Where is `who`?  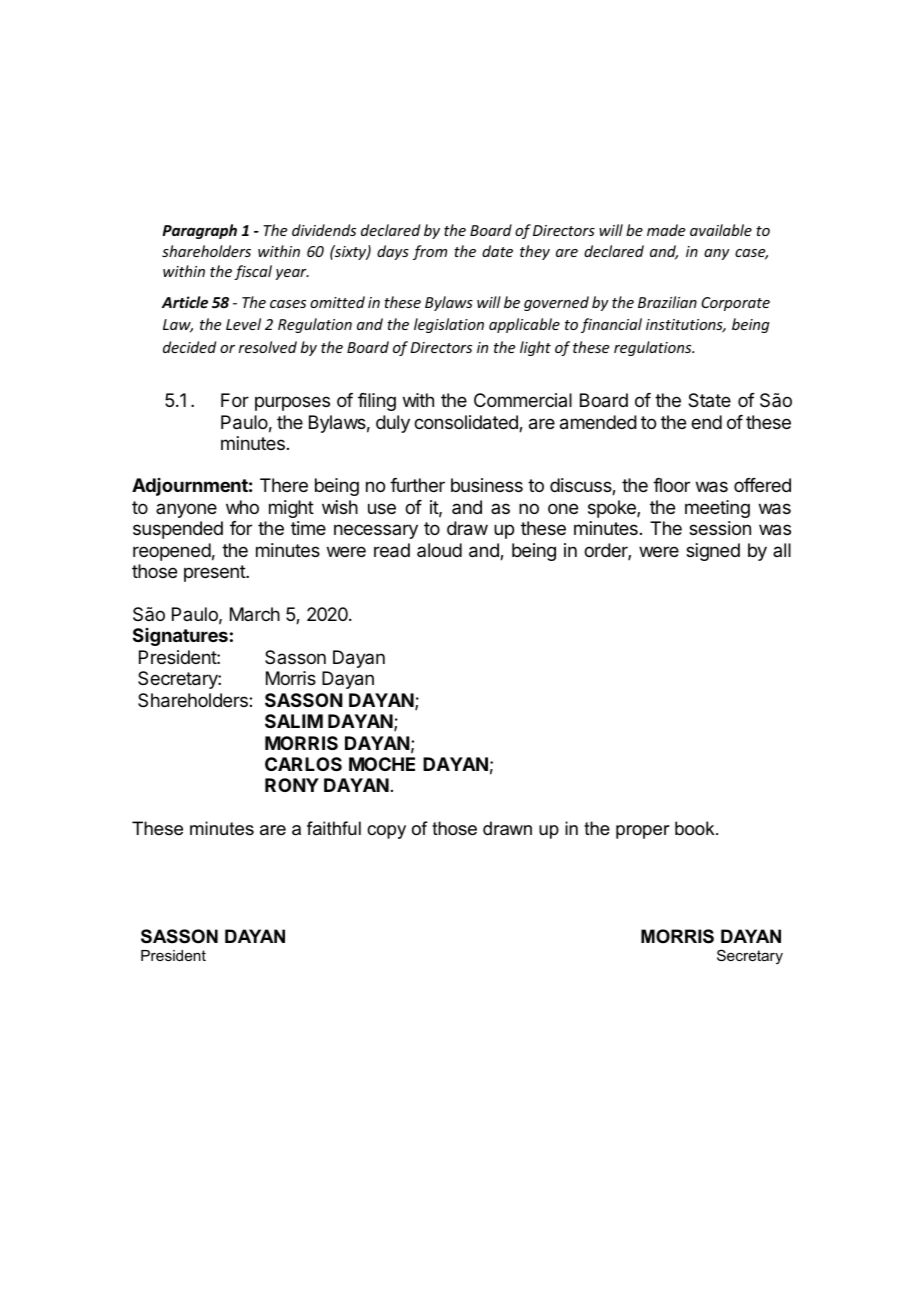
who is located at coordinates (242, 507).
